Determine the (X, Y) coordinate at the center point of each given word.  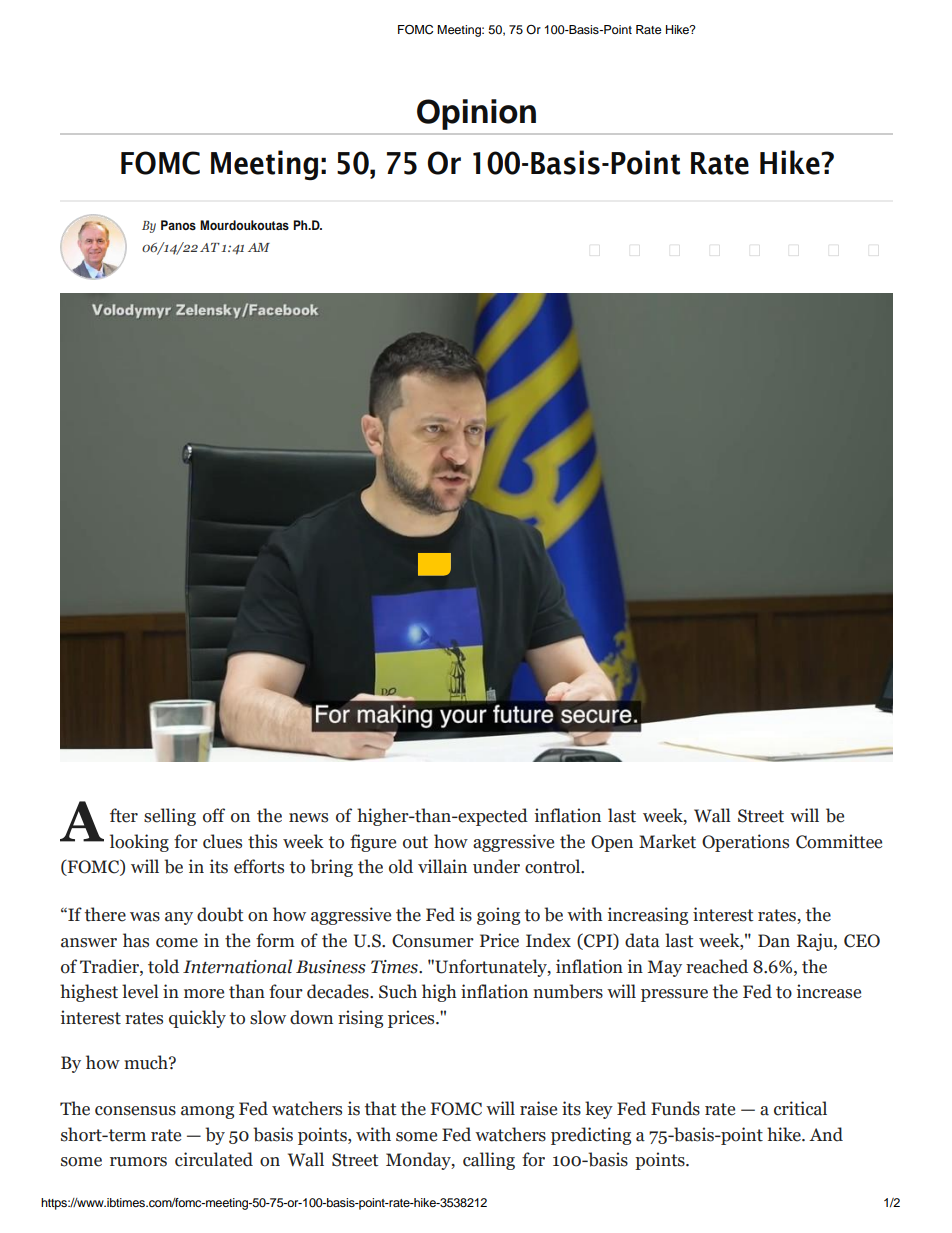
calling (489, 1161)
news (308, 818)
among (207, 1112)
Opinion (476, 114)
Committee (839, 841)
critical (800, 1108)
